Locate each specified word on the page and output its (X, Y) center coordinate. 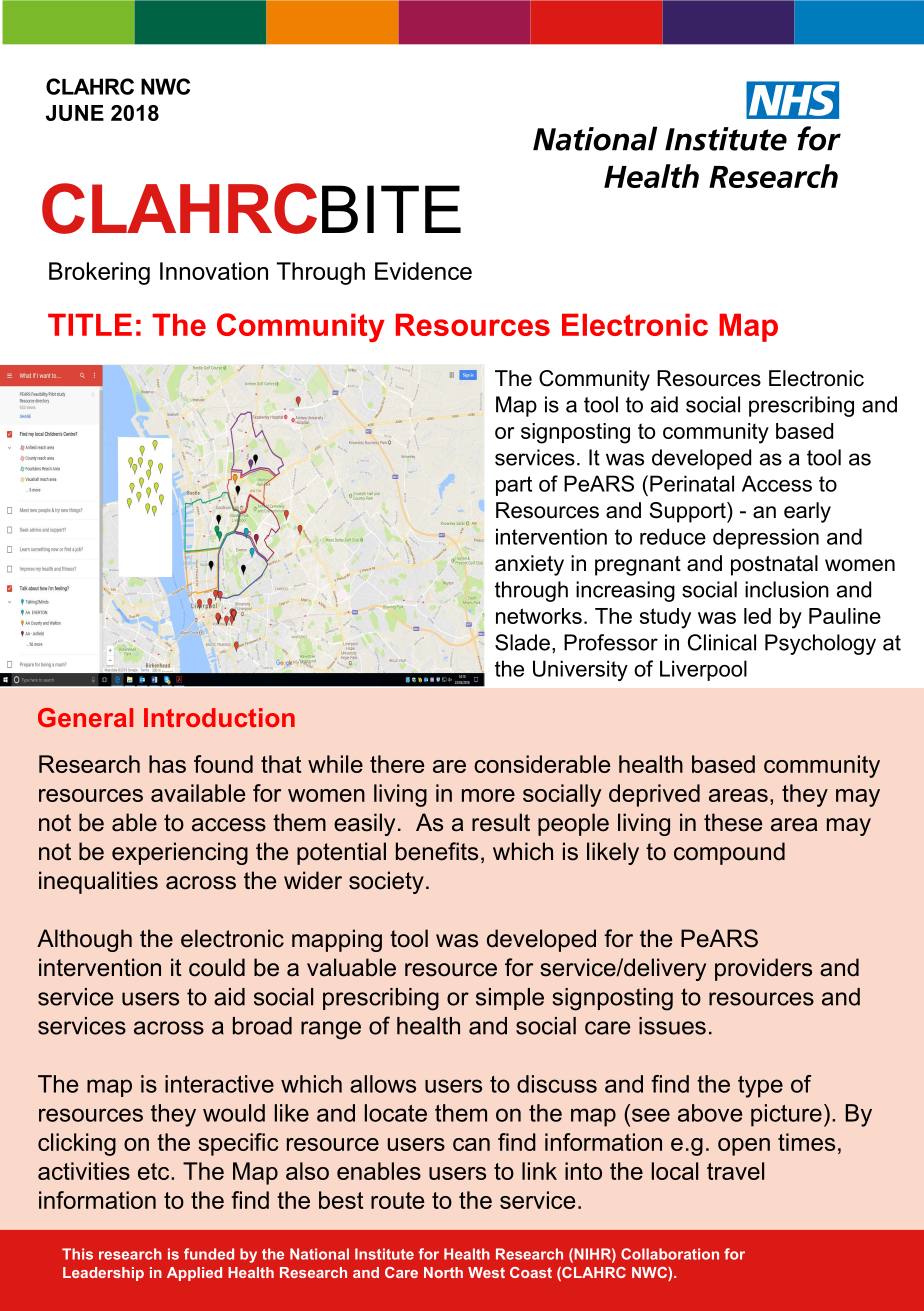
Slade (522, 642)
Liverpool (703, 670)
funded (209, 1254)
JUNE (75, 113)
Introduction (219, 717)
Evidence (423, 271)
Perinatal (692, 483)
